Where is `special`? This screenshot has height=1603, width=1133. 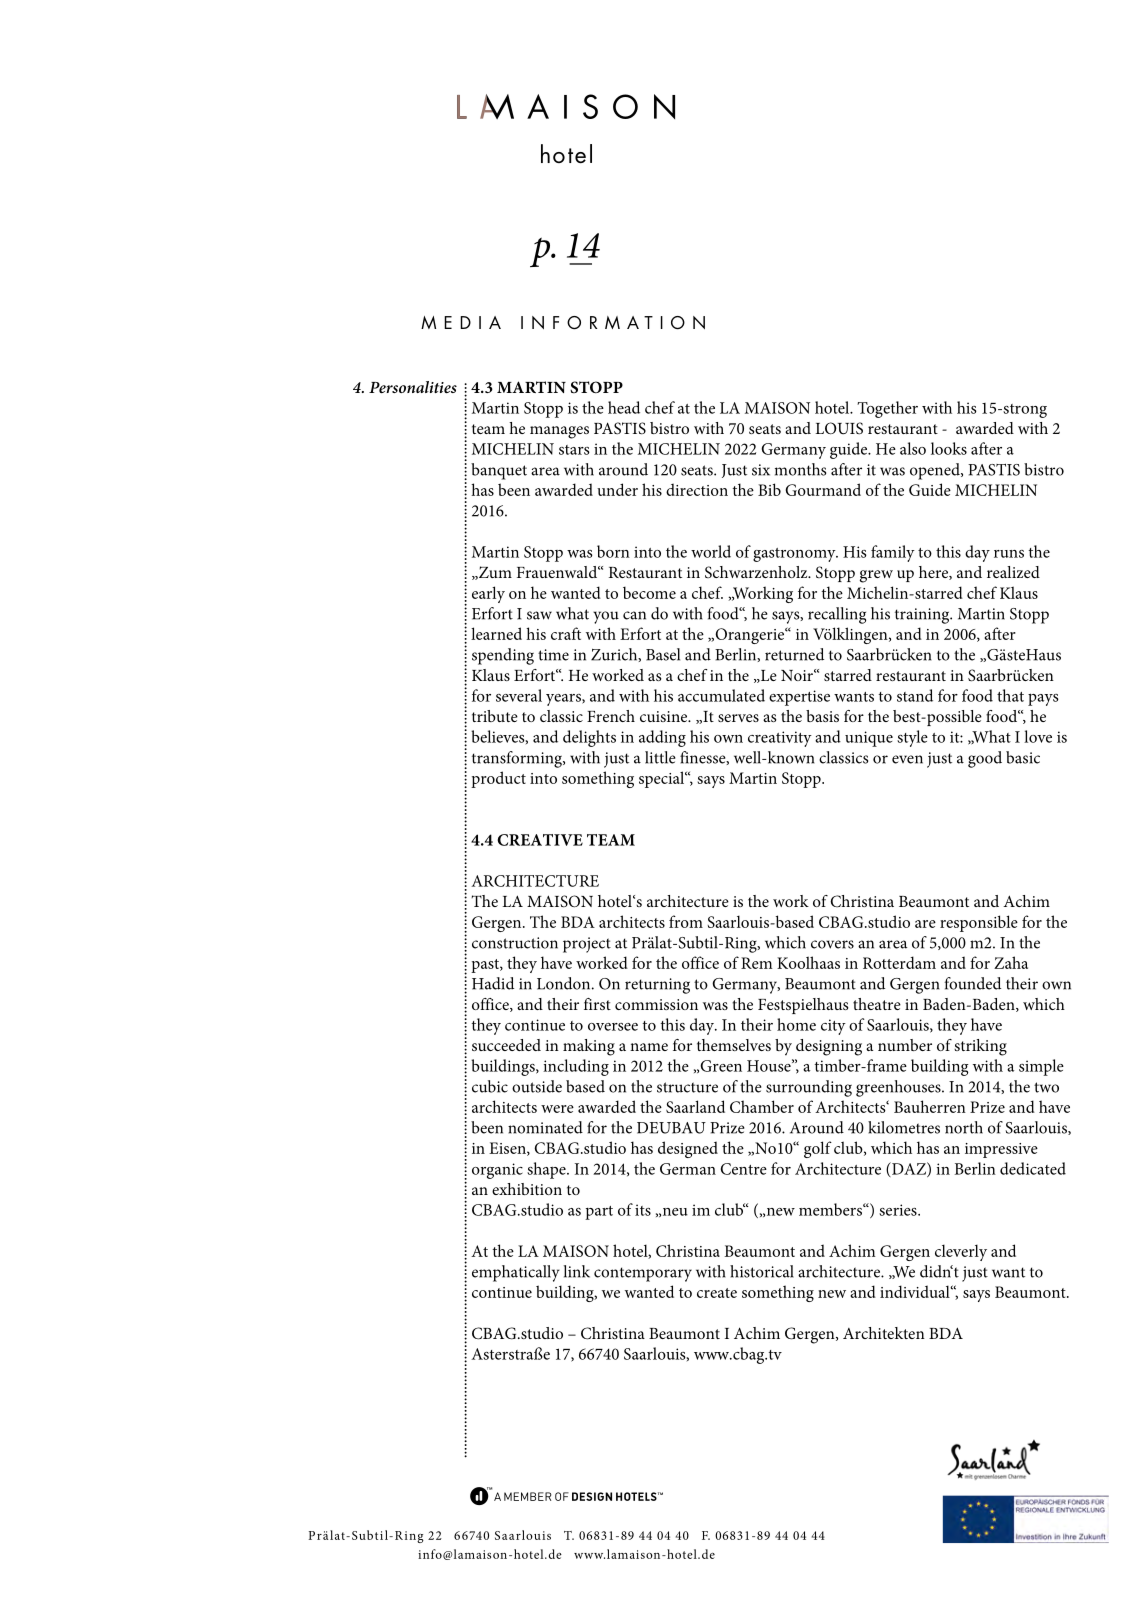
special is located at coordinates (663, 779).
